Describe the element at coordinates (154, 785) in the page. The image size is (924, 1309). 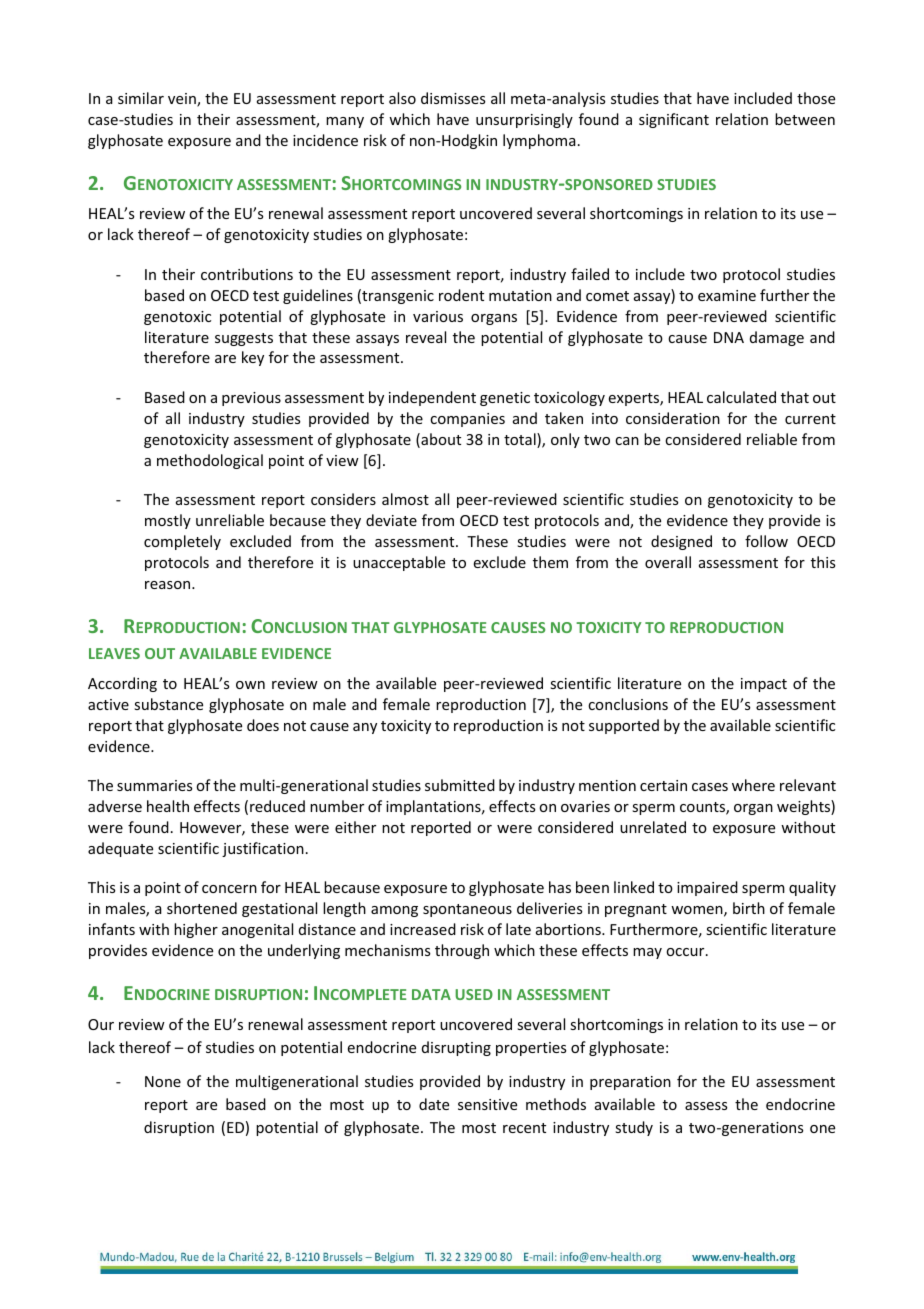
I see `summaries` at that location.
